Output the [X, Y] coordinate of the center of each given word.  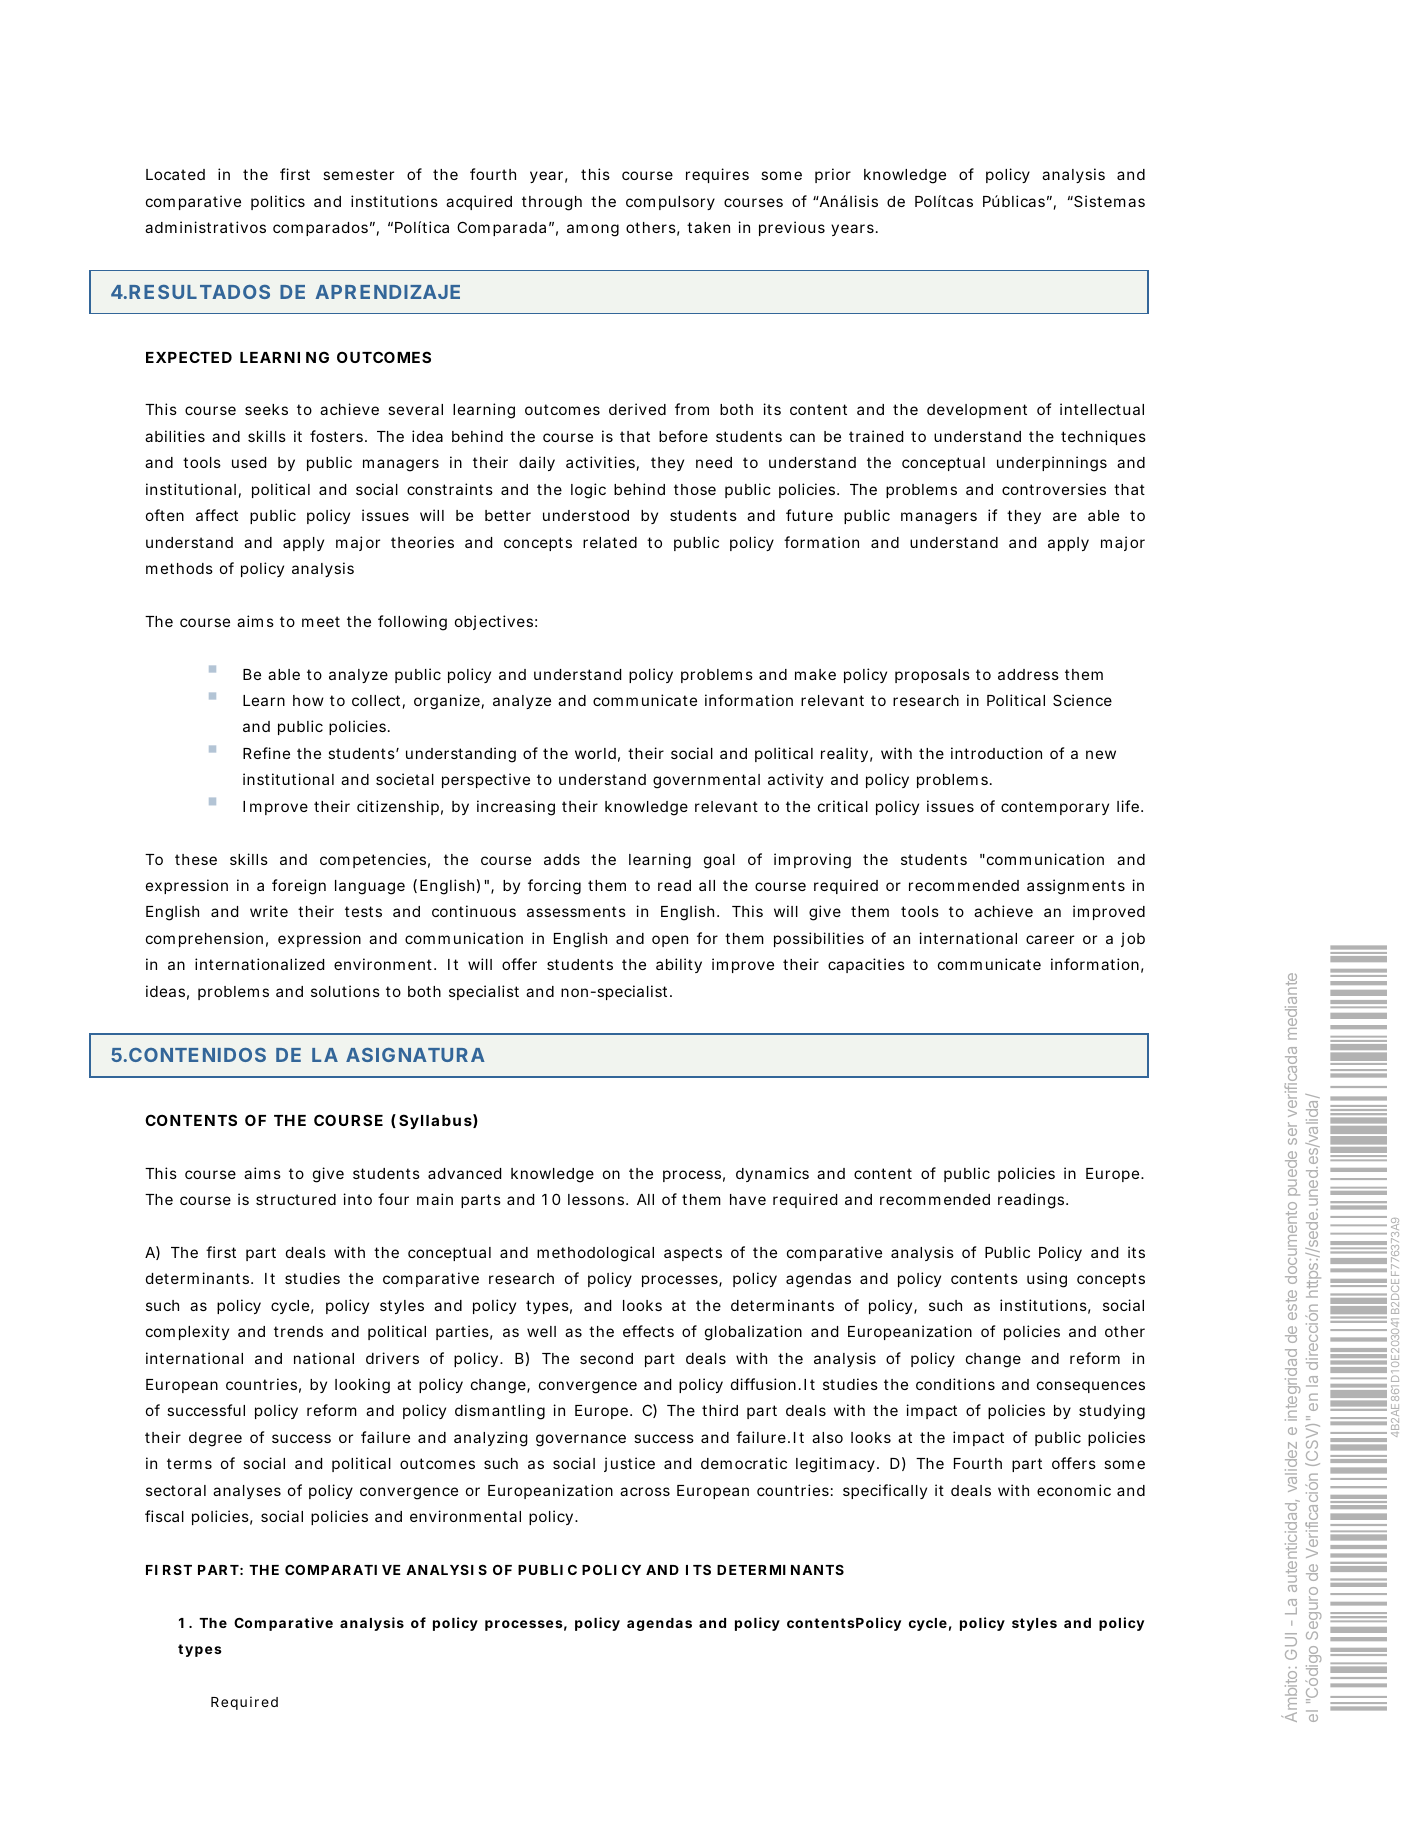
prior [833, 175]
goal [719, 861]
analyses [247, 1492]
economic [1074, 1490]
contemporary [1055, 808]
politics [278, 202]
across [645, 1491]
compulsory [670, 203]
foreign [299, 887]
